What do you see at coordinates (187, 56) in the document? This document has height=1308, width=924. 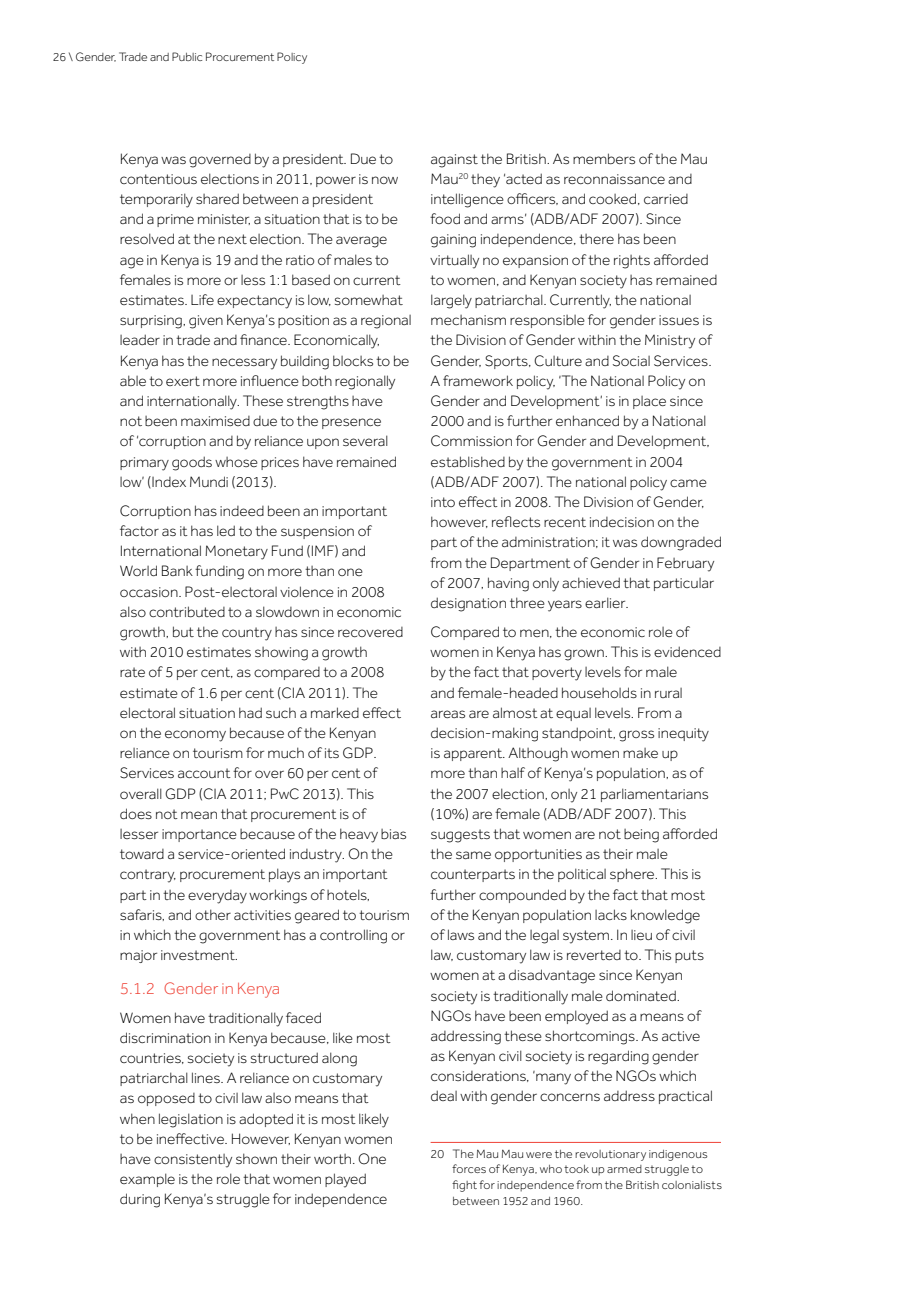 I see `Public` at bounding box center [187, 56].
